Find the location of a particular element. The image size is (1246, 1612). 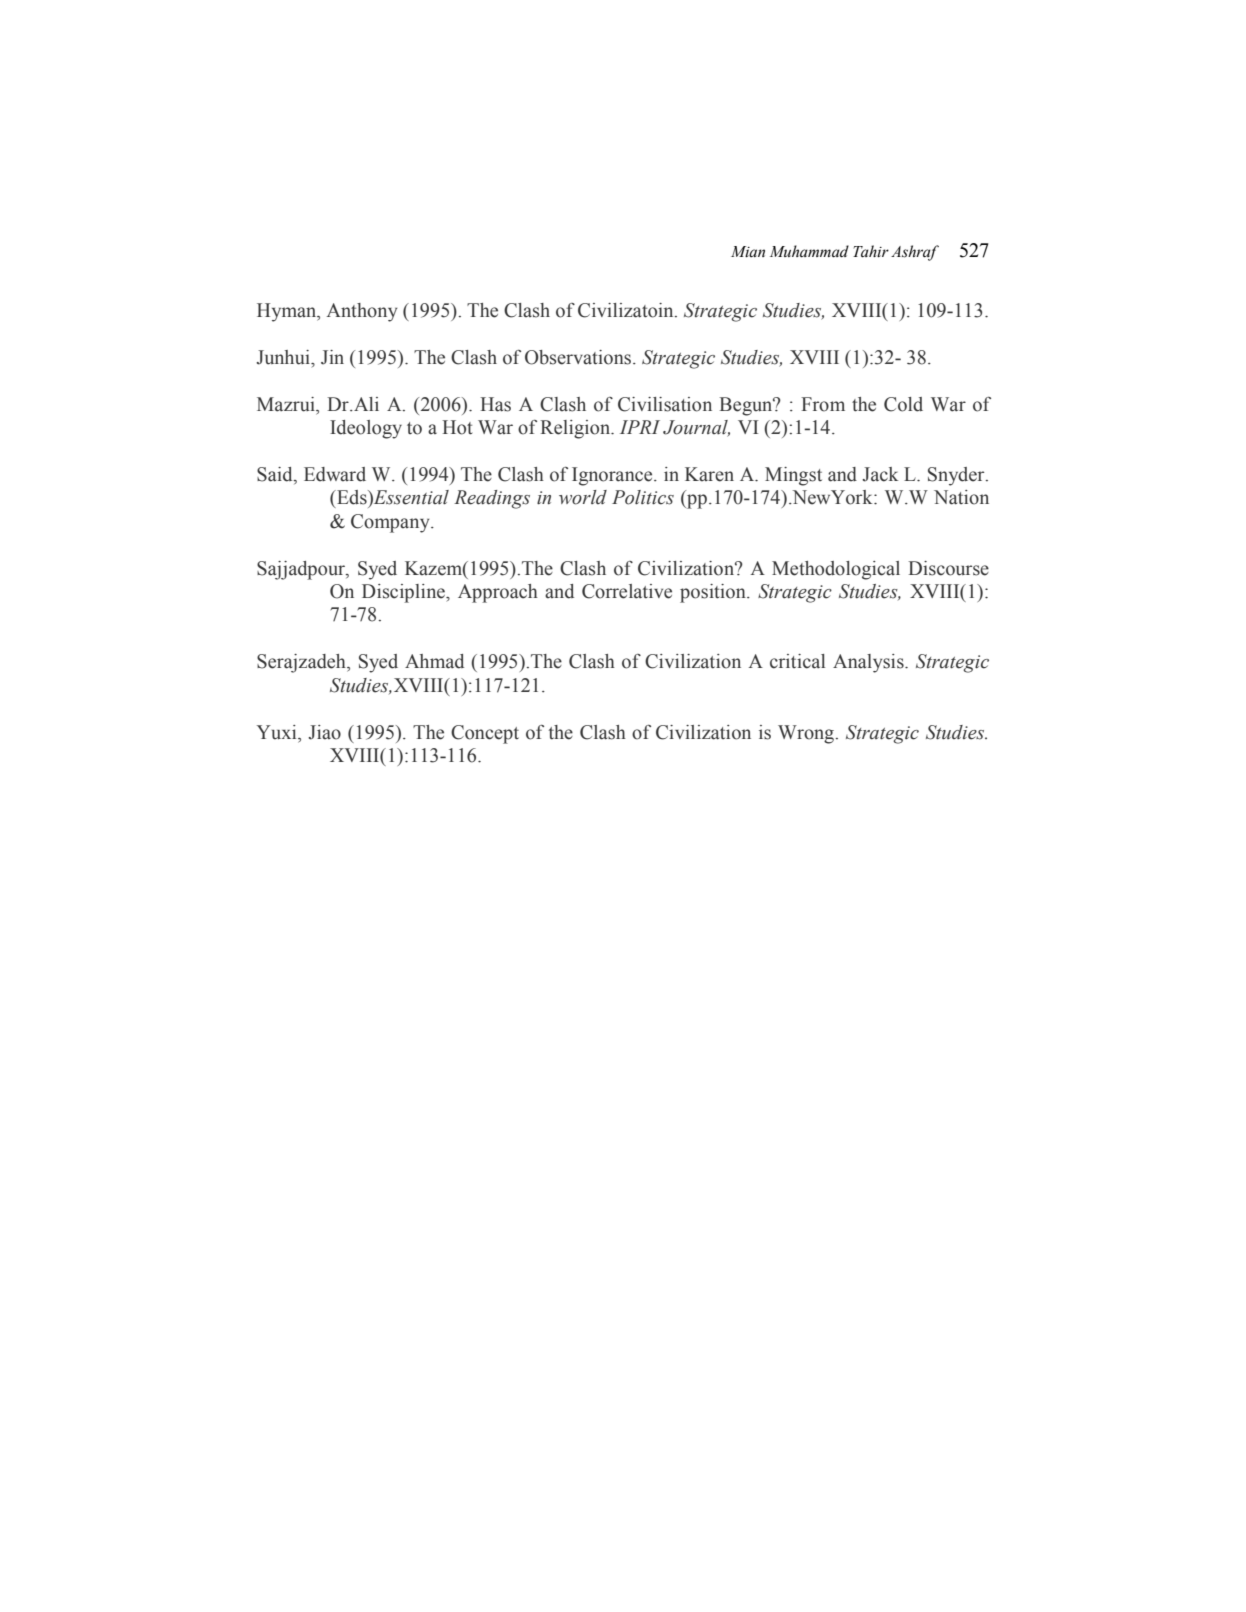

Jiao is located at coordinates (324, 732).
